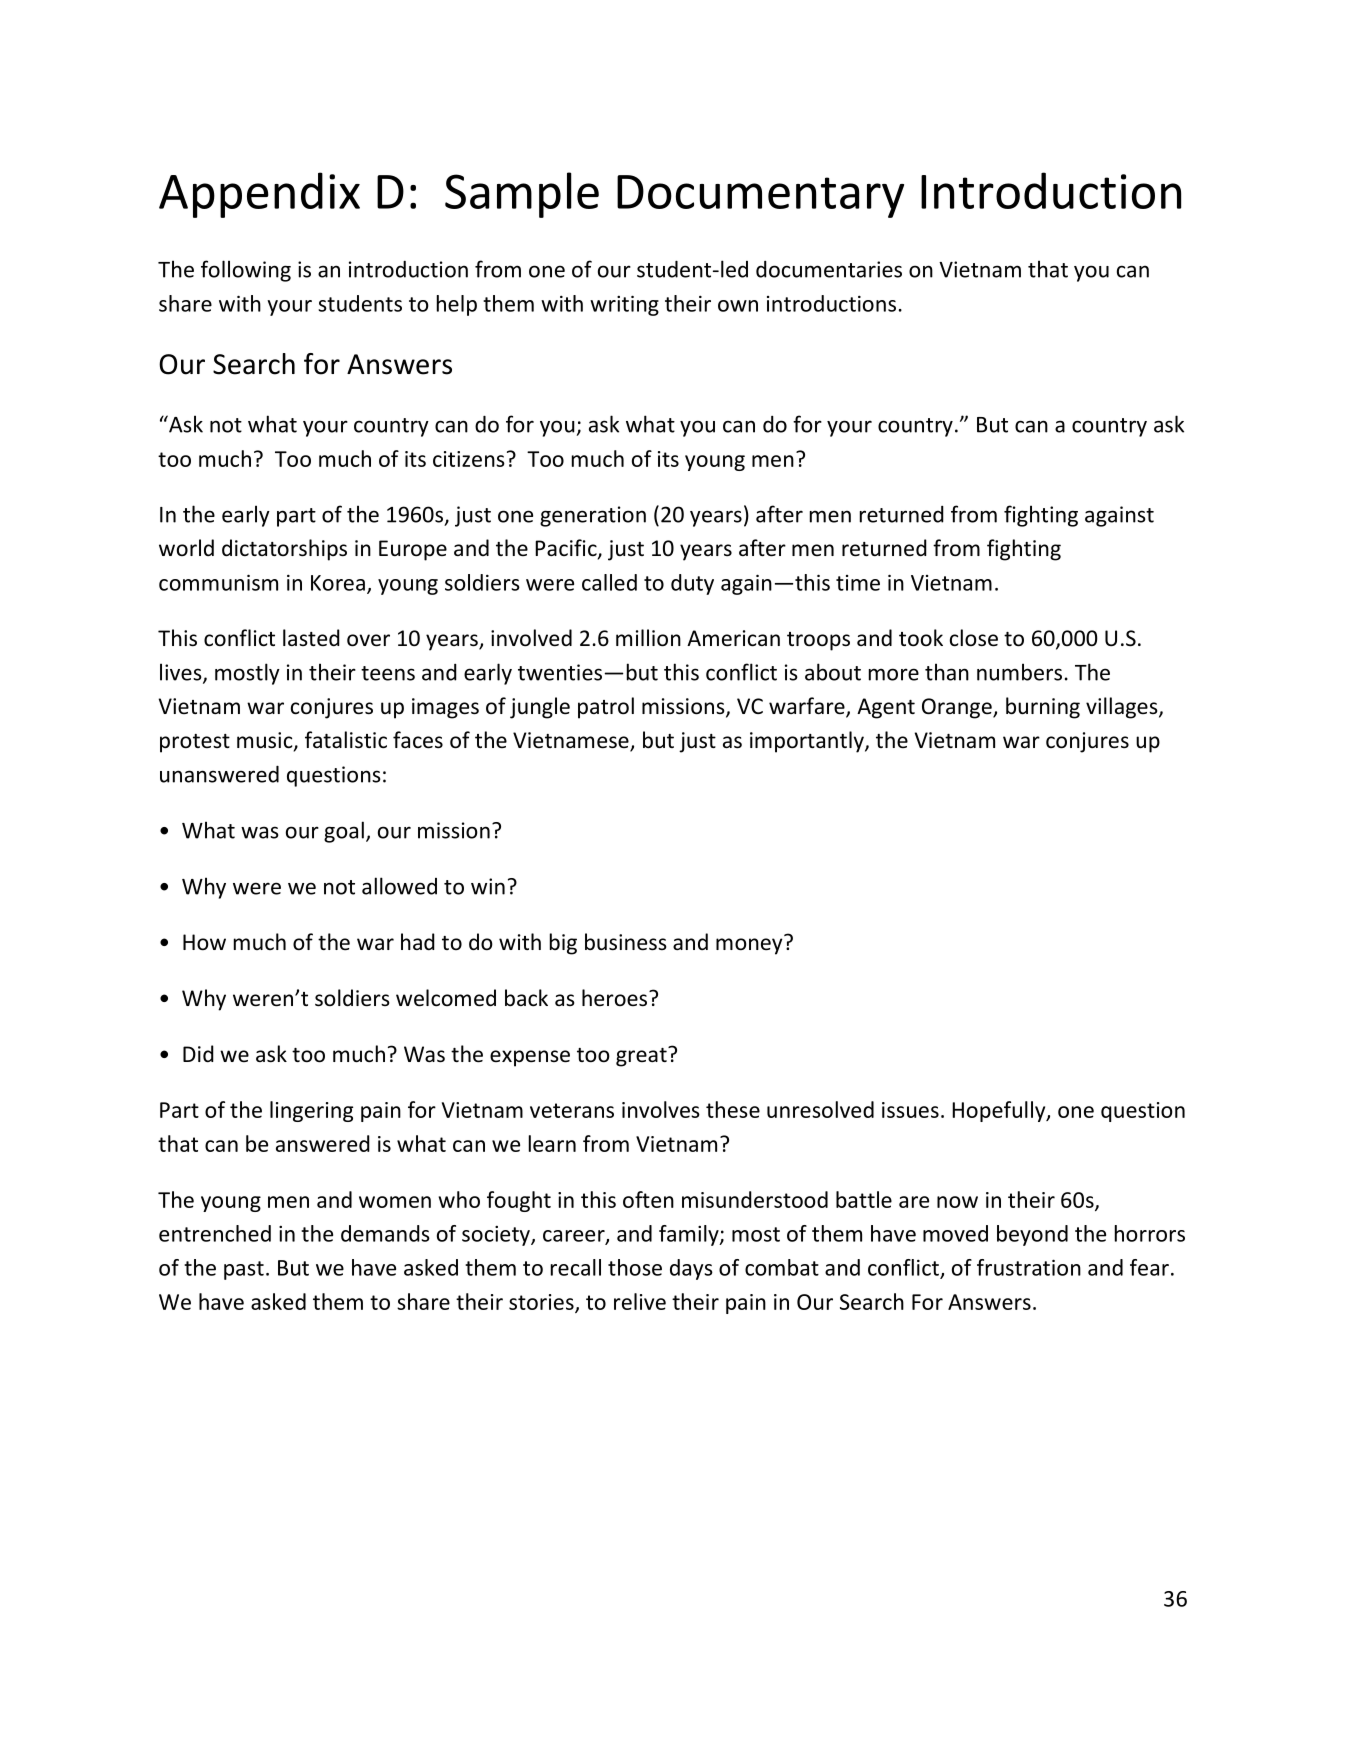  I want to click on past, so click(244, 1270).
